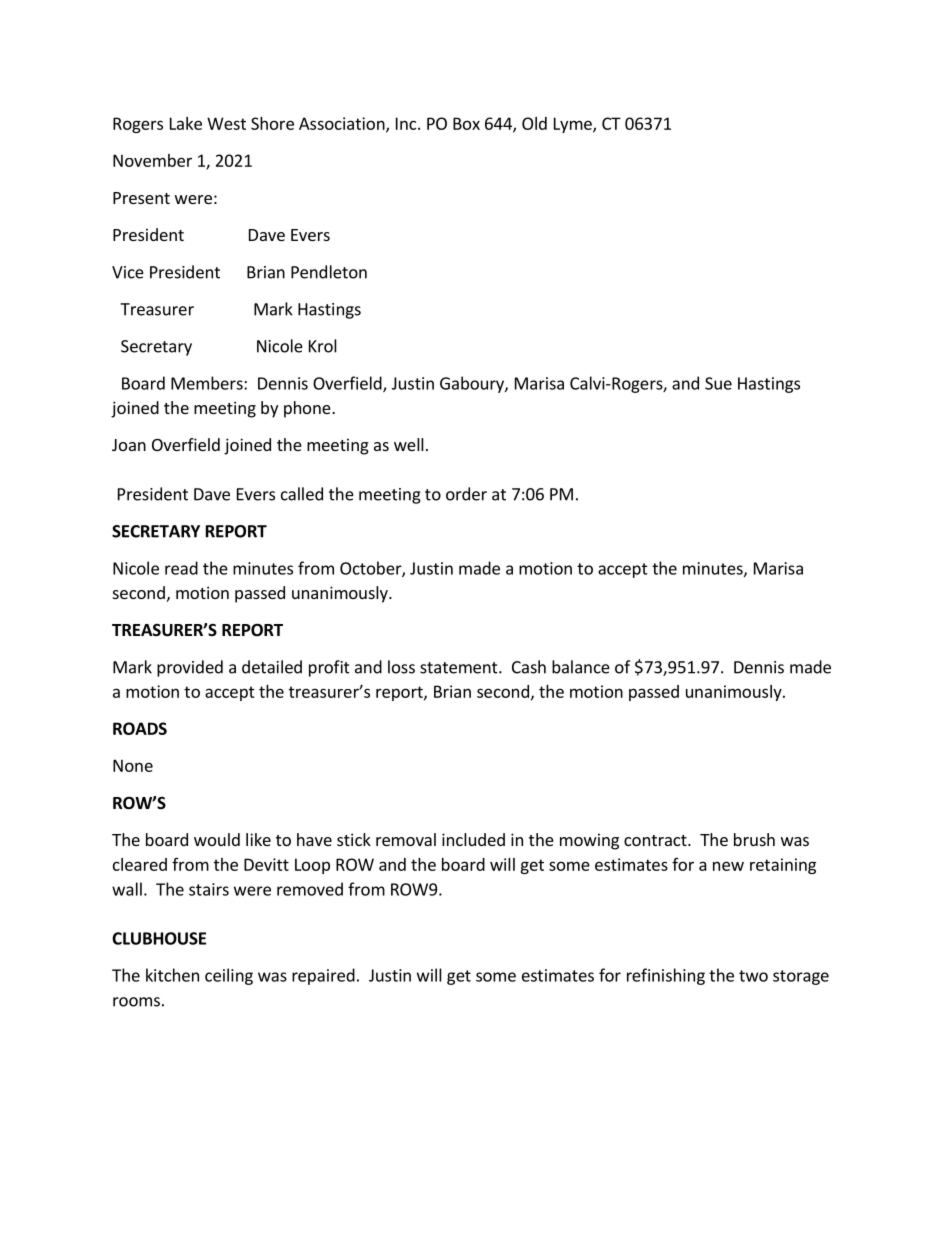 The height and width of the page is (1233, 952). What do you see at coordinates (753, 976) in the page?
I see `two` at bounding box center [753, 976].
